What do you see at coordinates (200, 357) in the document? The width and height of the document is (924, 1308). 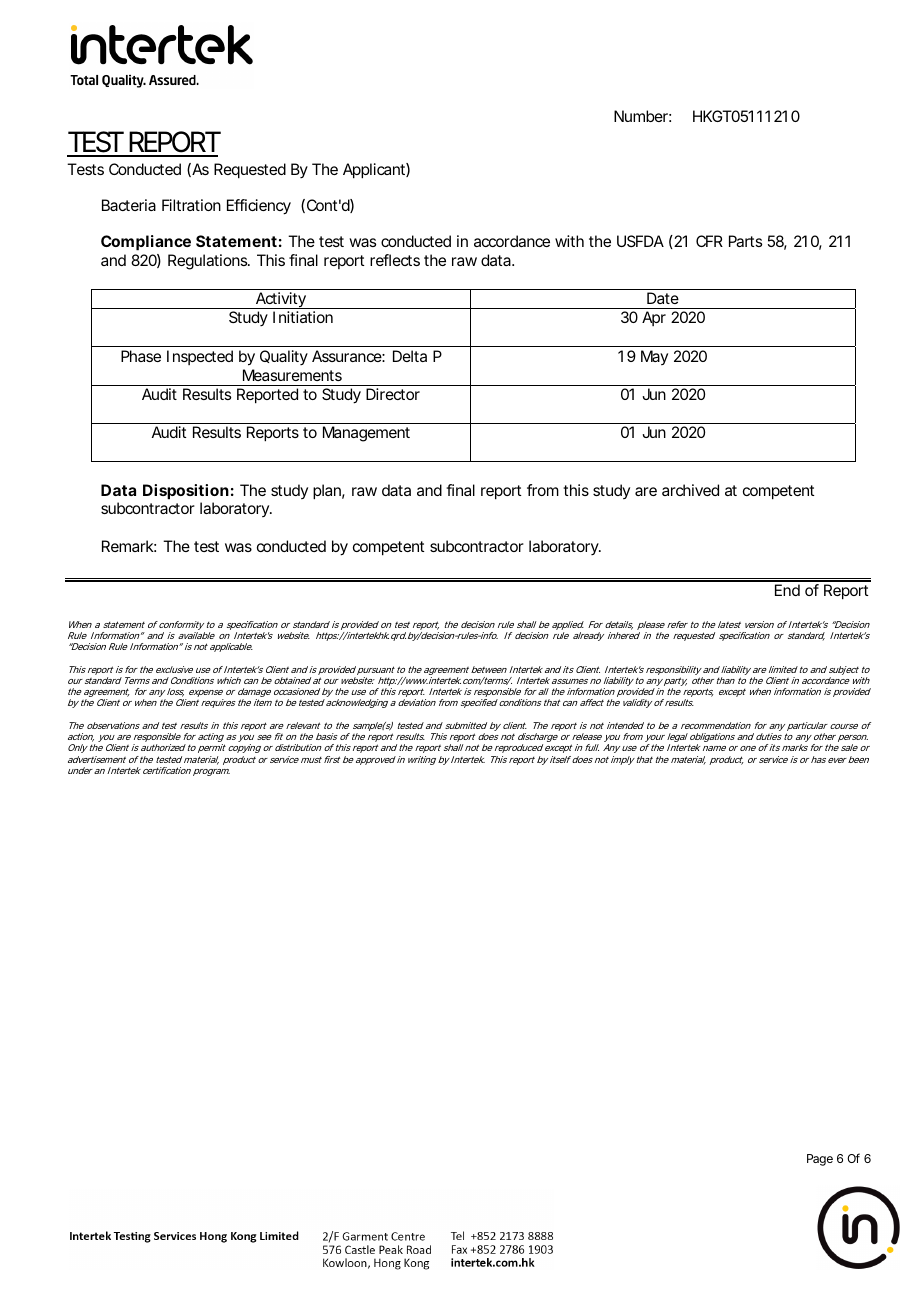 I see `Inspected` at bounding box center [200, 357].
